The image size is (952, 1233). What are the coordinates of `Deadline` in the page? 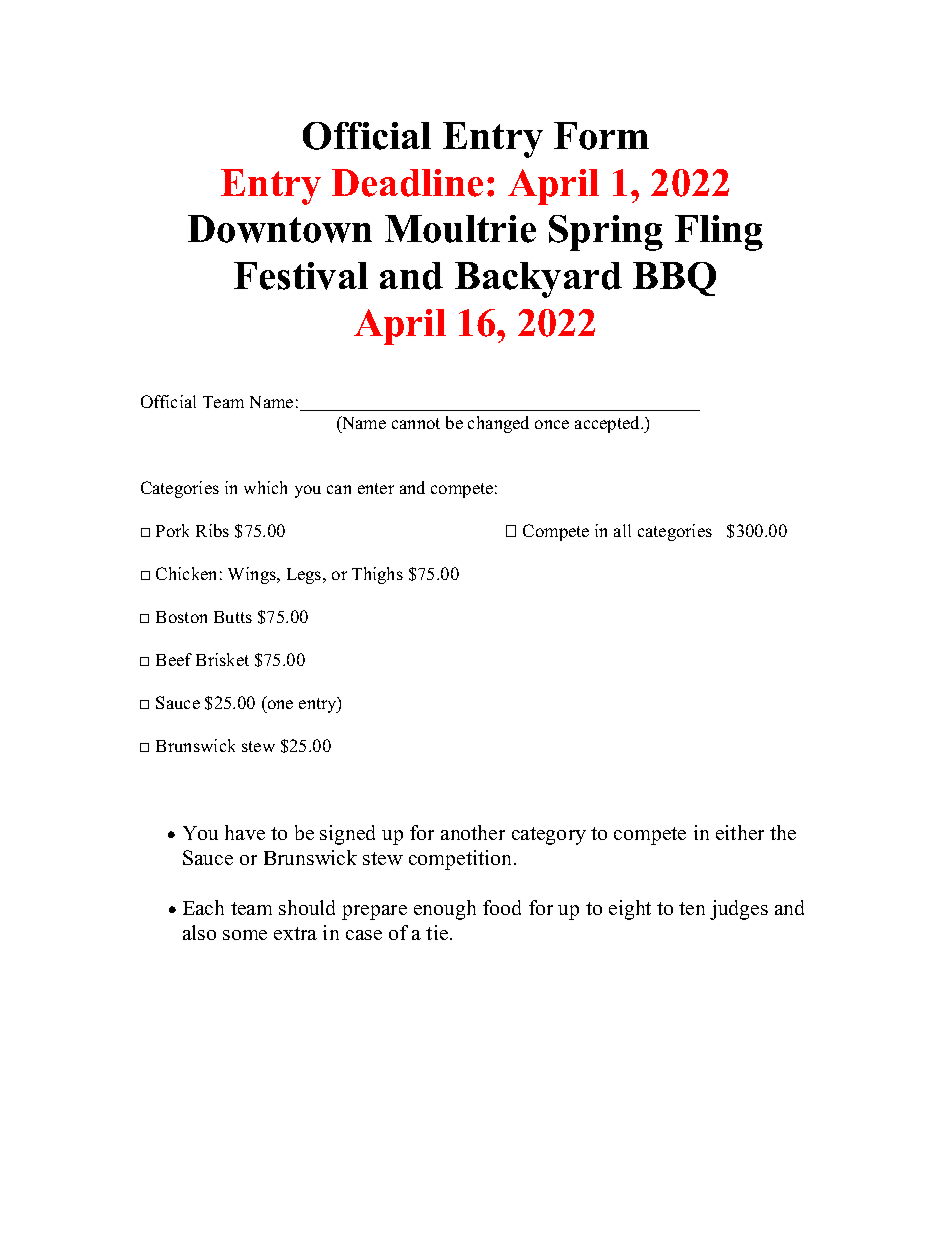 It's located at (407, 183).
